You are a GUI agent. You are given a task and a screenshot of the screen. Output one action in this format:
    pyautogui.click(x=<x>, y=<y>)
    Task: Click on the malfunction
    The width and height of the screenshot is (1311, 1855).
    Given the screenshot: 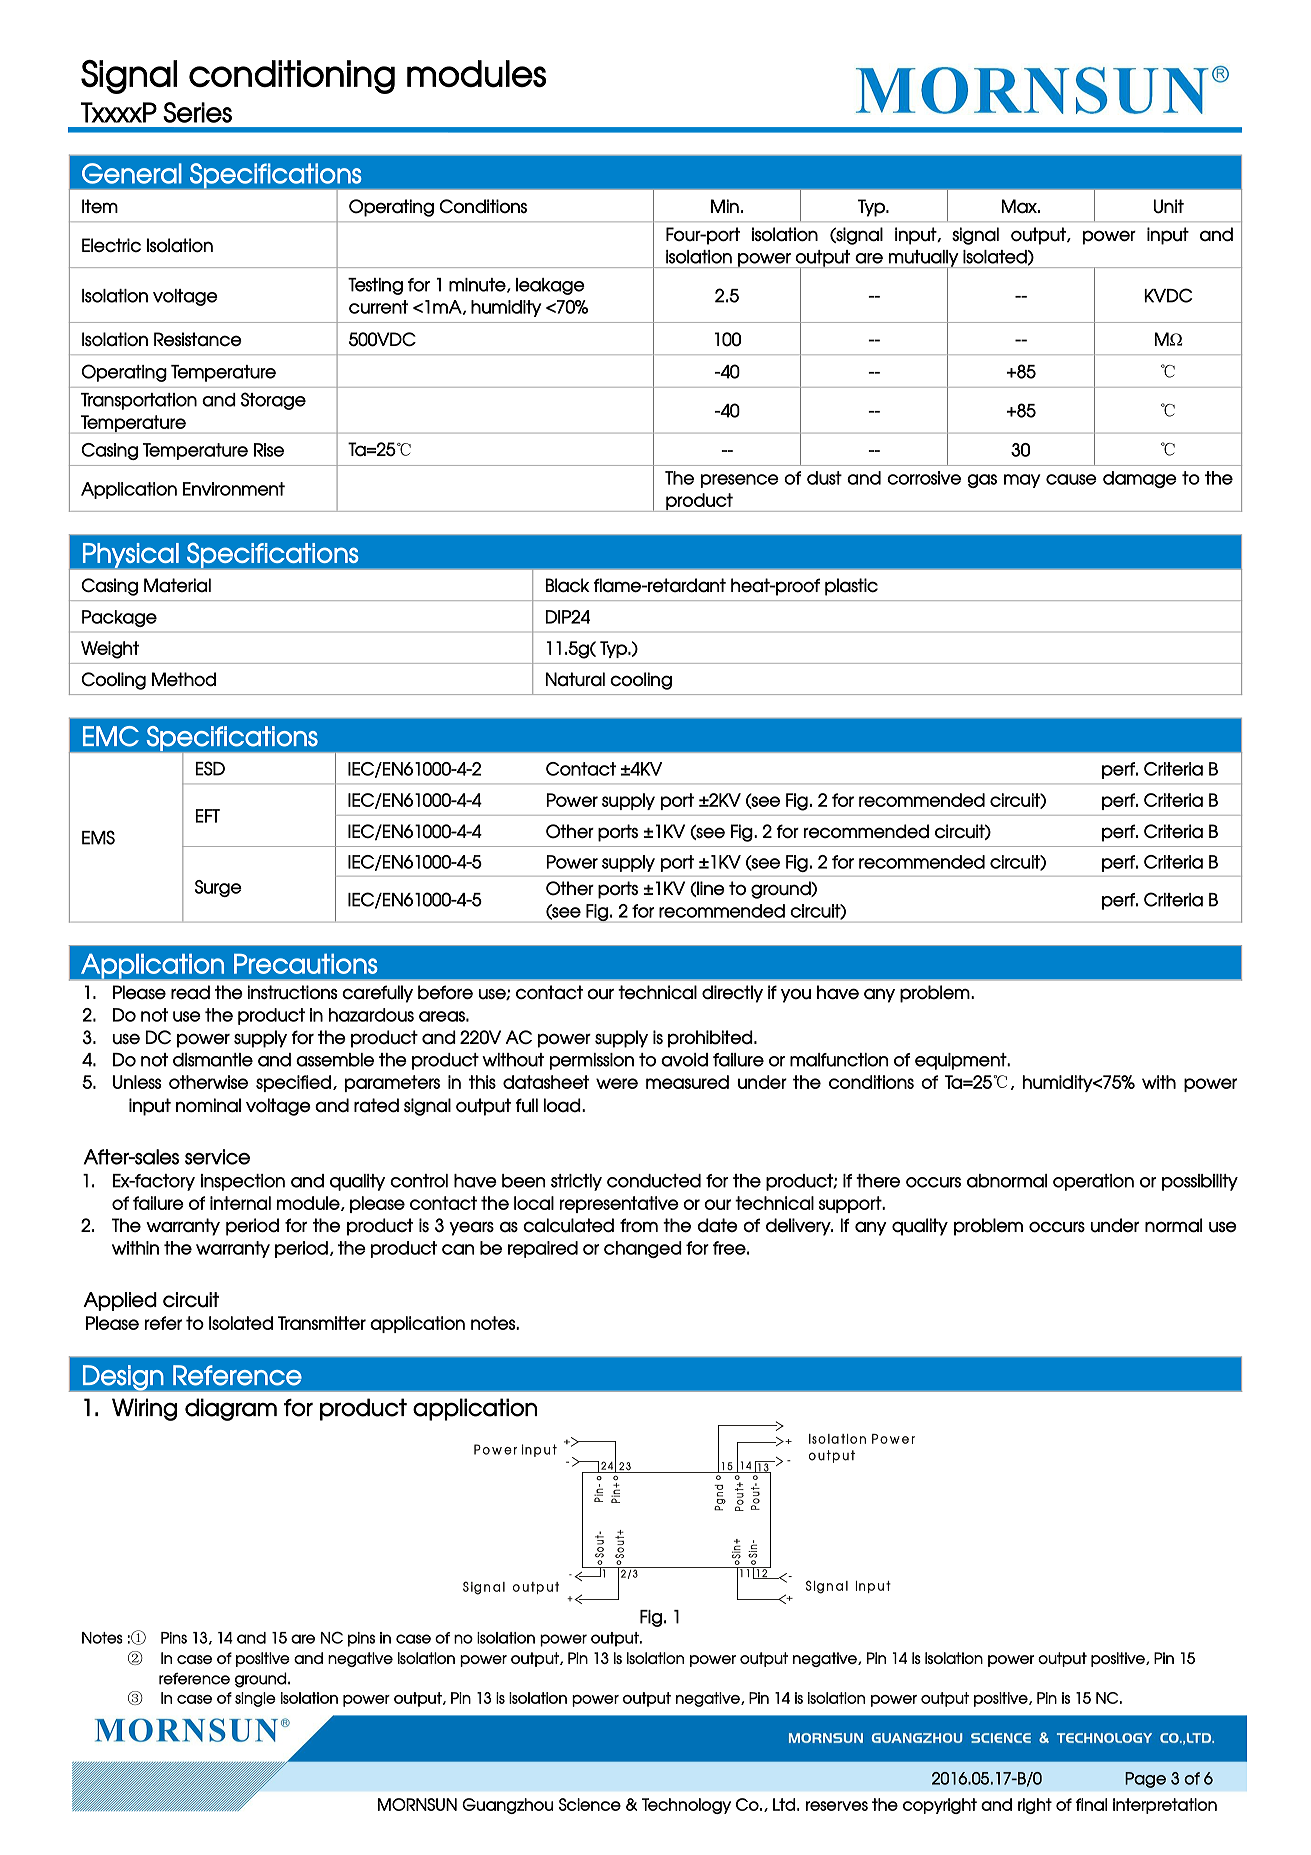 What is the action you would take?
    pyautogui.click(x=839, y=1060)
